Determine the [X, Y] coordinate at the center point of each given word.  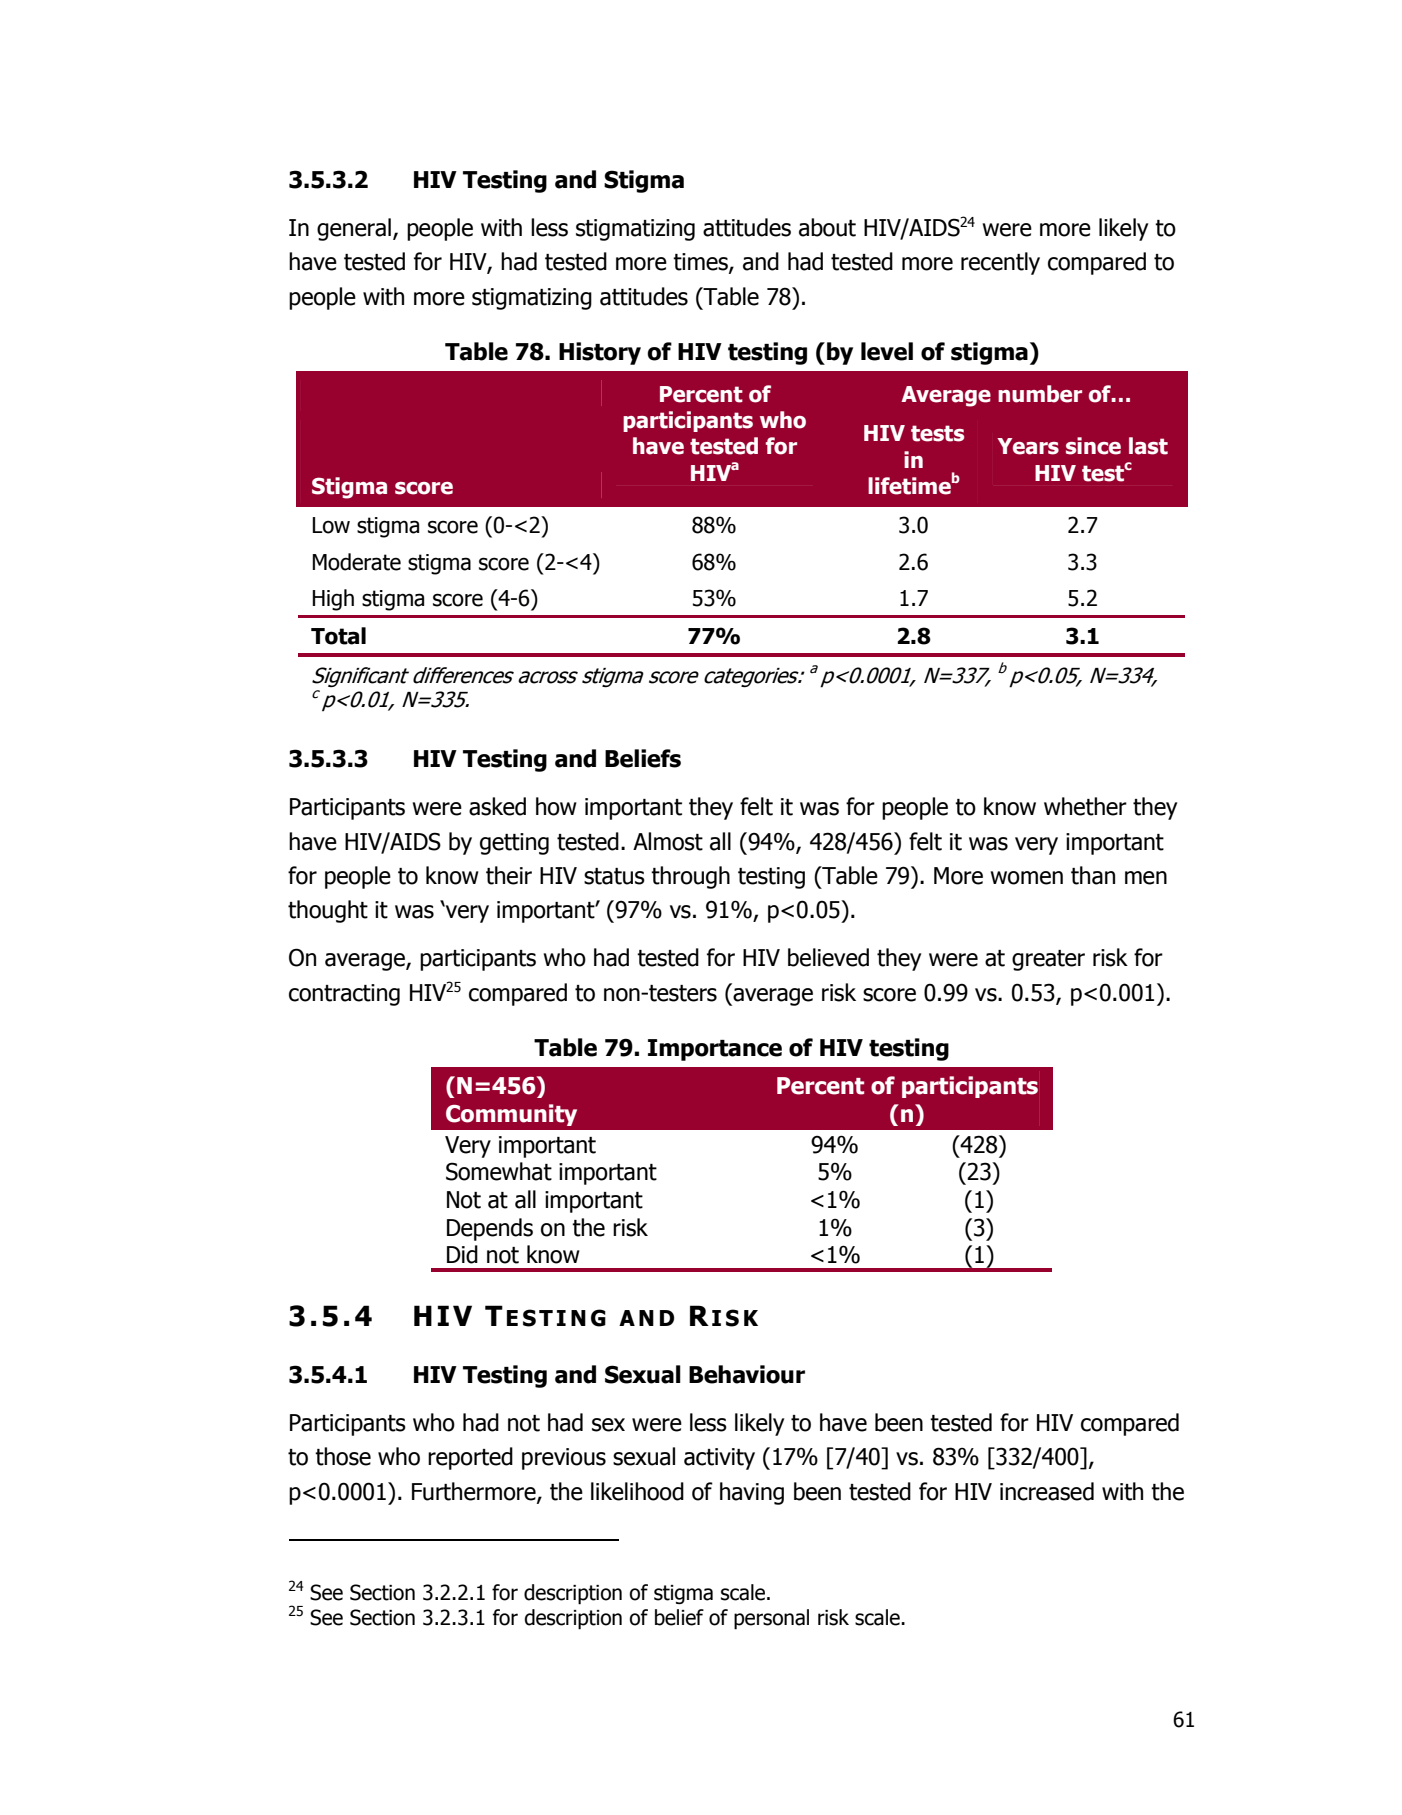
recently [1000, 263]
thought [328, 911]
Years [1028, 446]
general [354, 229]
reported [470, 1458]
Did [462, 1254]
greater [1048, 960]
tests [937, 433]
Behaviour [747, 1374]
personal [771, 1619]
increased [1047, 1491]
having [752, 1493]
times [701, 263]
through [690, 877]
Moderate [356, 562]
